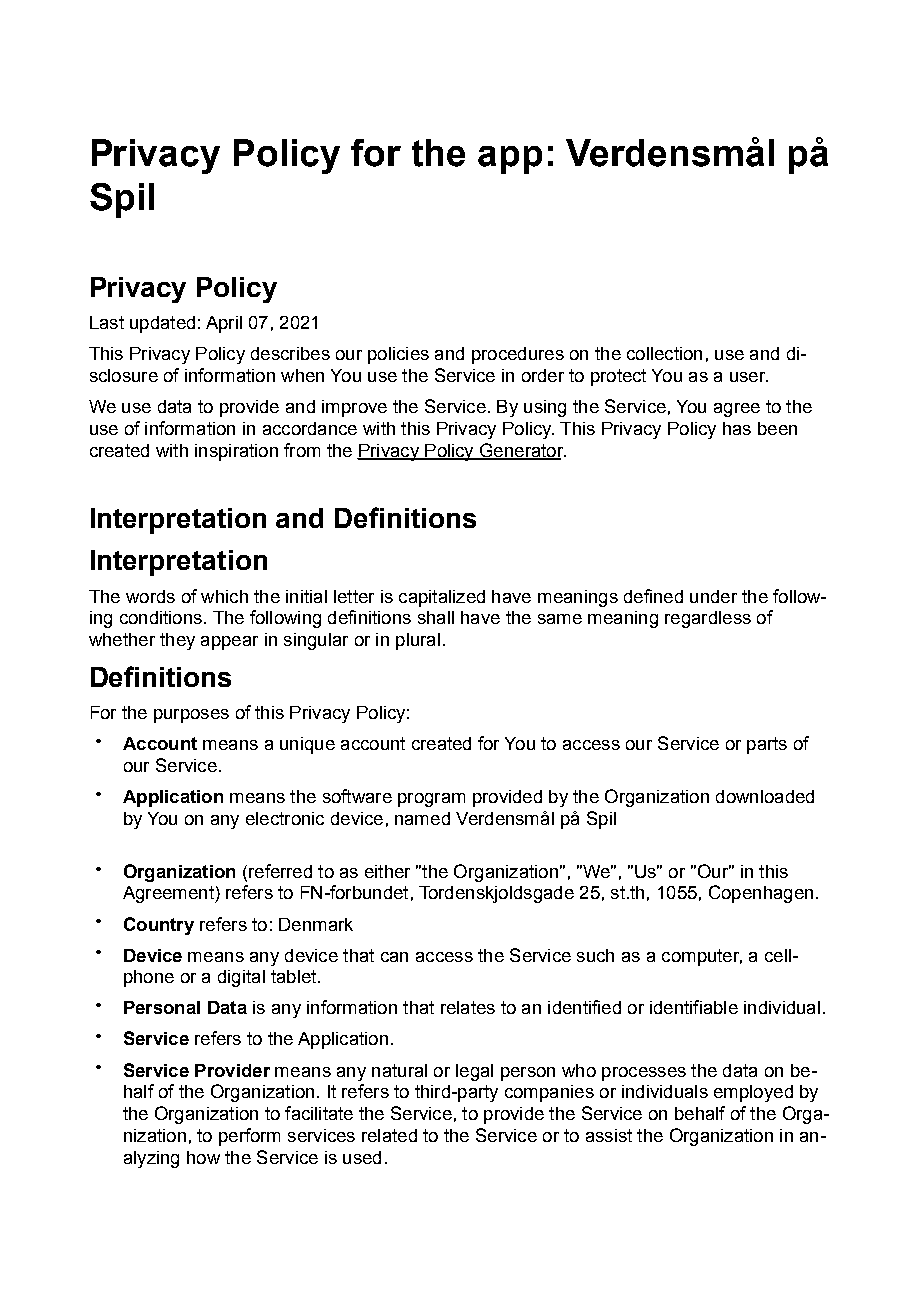 This screenshot has width=924, height=1308. Describe the element at coordinates (767, 745) in the screenshot. I see `parts` at that location.
